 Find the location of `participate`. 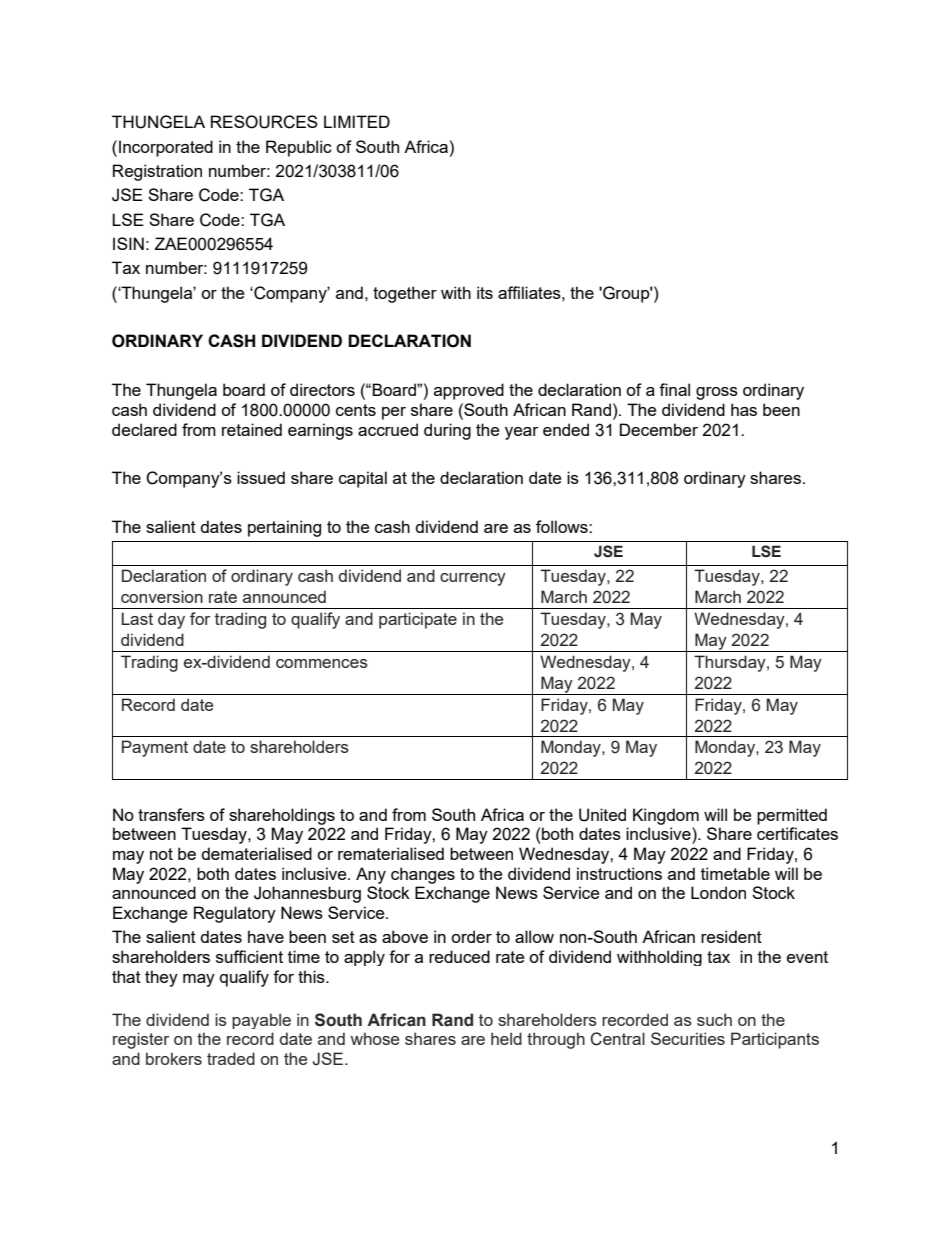

participate is located at coordinates (418, 620).
